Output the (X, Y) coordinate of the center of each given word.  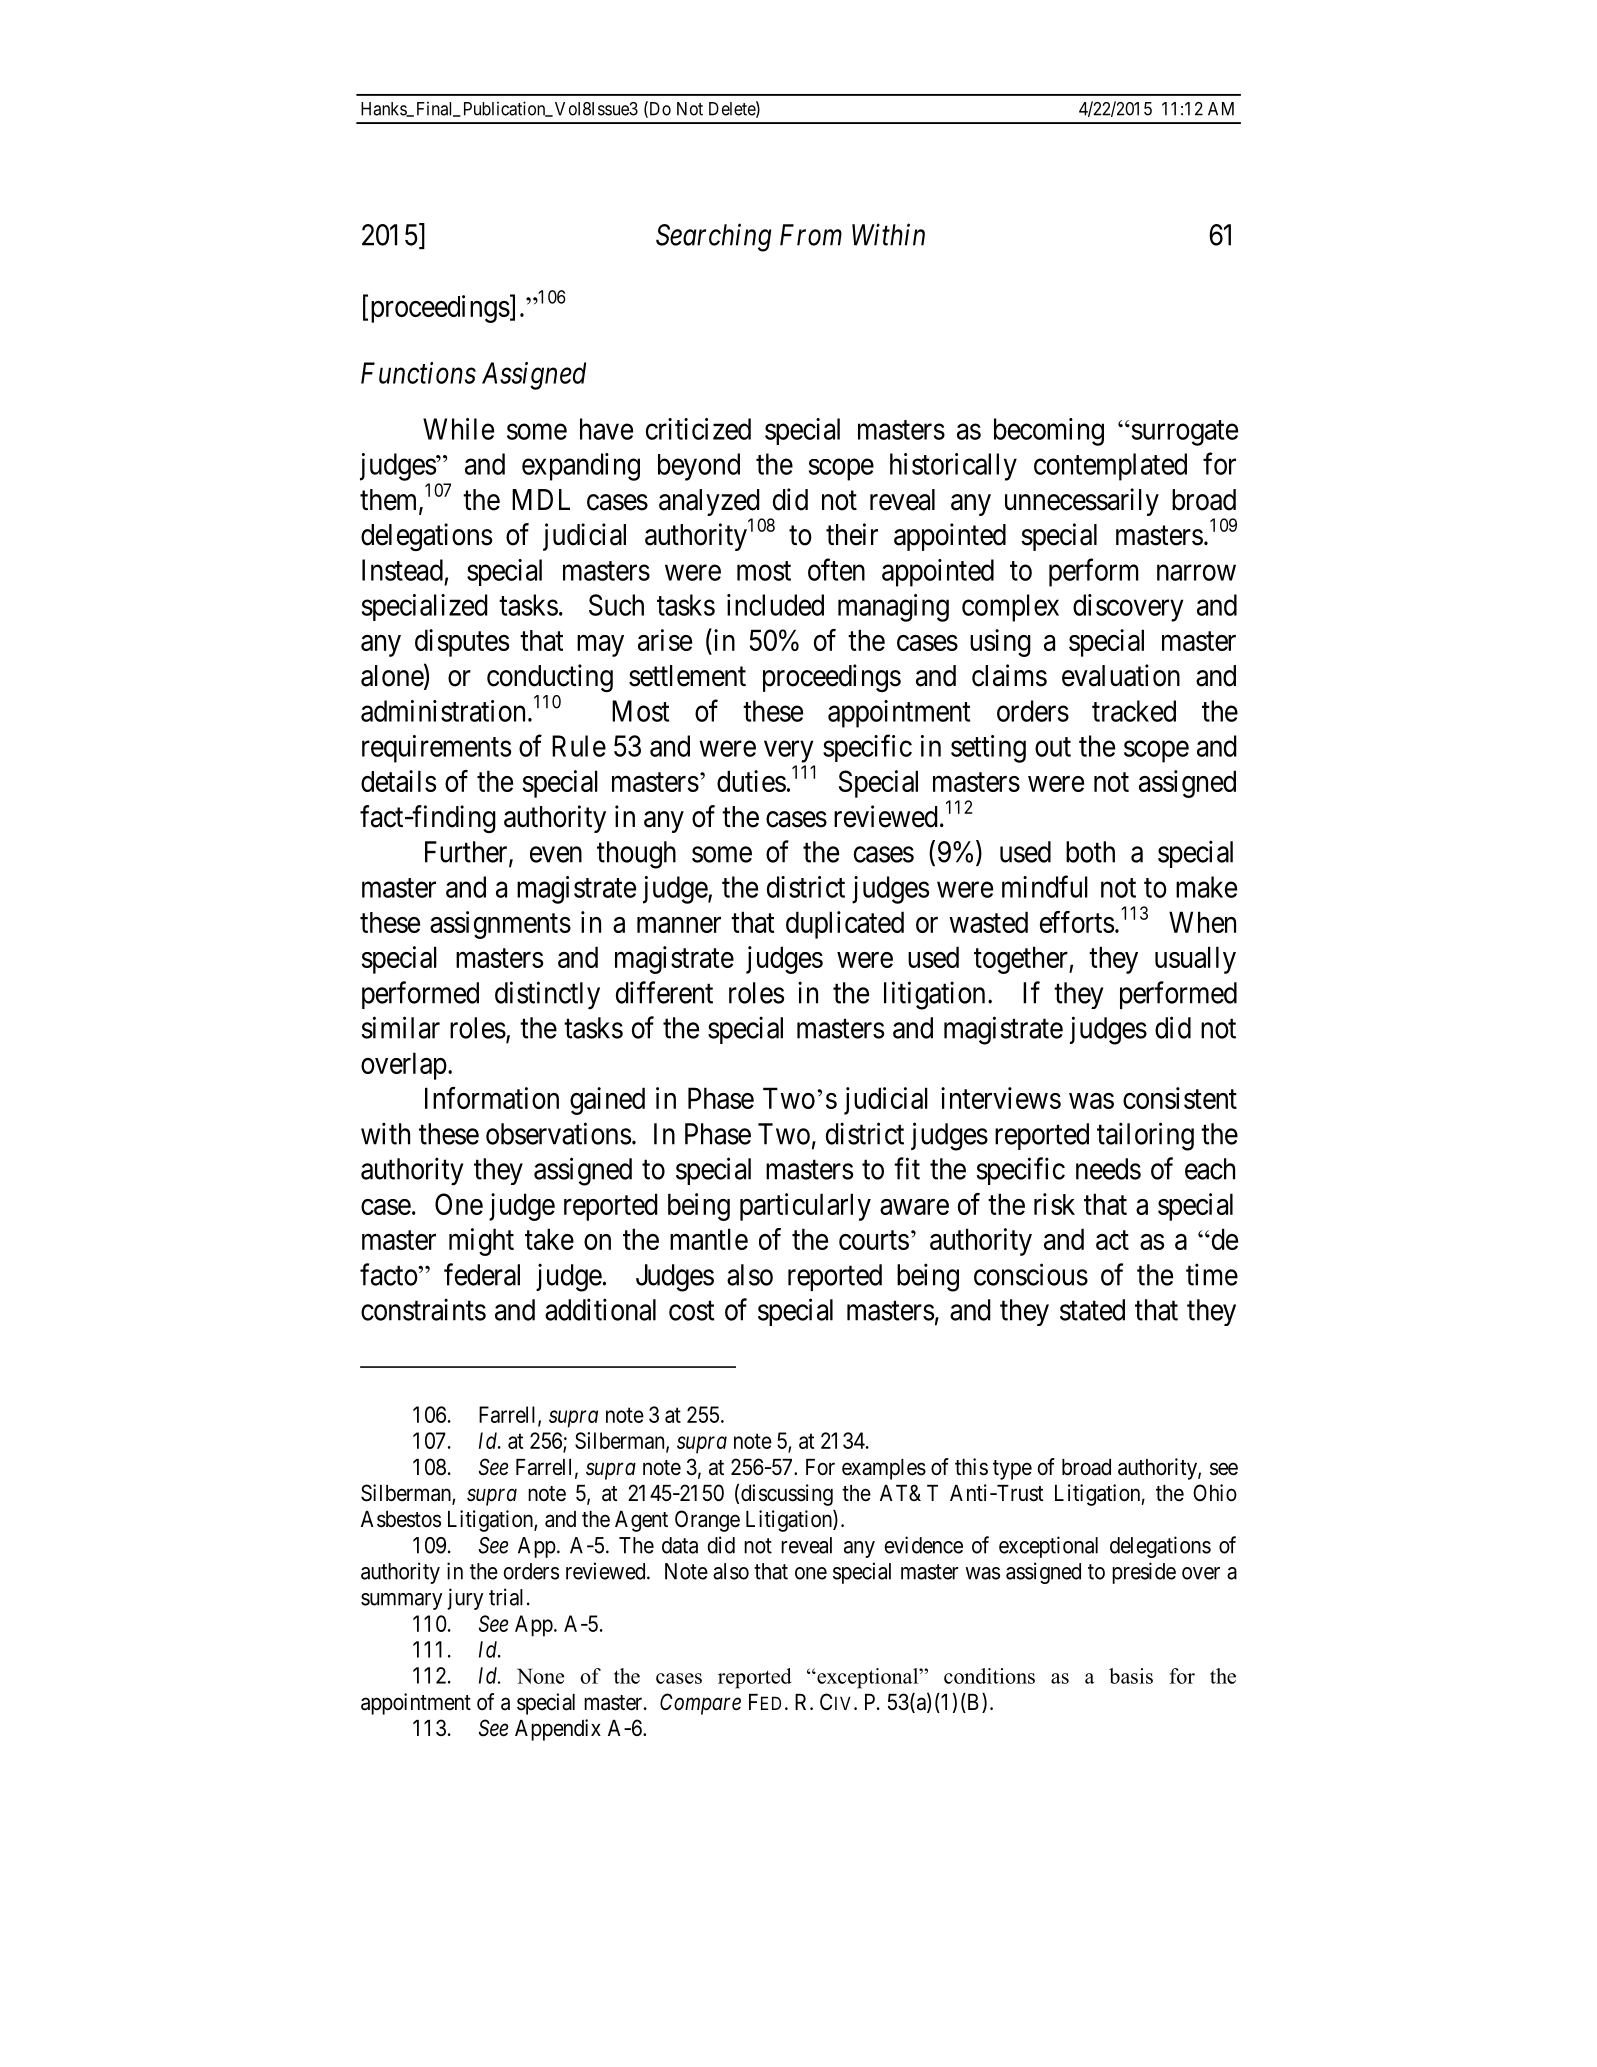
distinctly (547, 995)
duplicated (845, 925)
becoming (1049, 432)
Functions (418, 373)
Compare (700, 1704)
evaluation (1121, 675)
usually (1195, 960)
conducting (550, 678)
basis (1131, 1676)
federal (482, 1274)
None (540, 1676)
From (811, 235)
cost (692, 1311)
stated (1092, 1310)
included (775, 605)
